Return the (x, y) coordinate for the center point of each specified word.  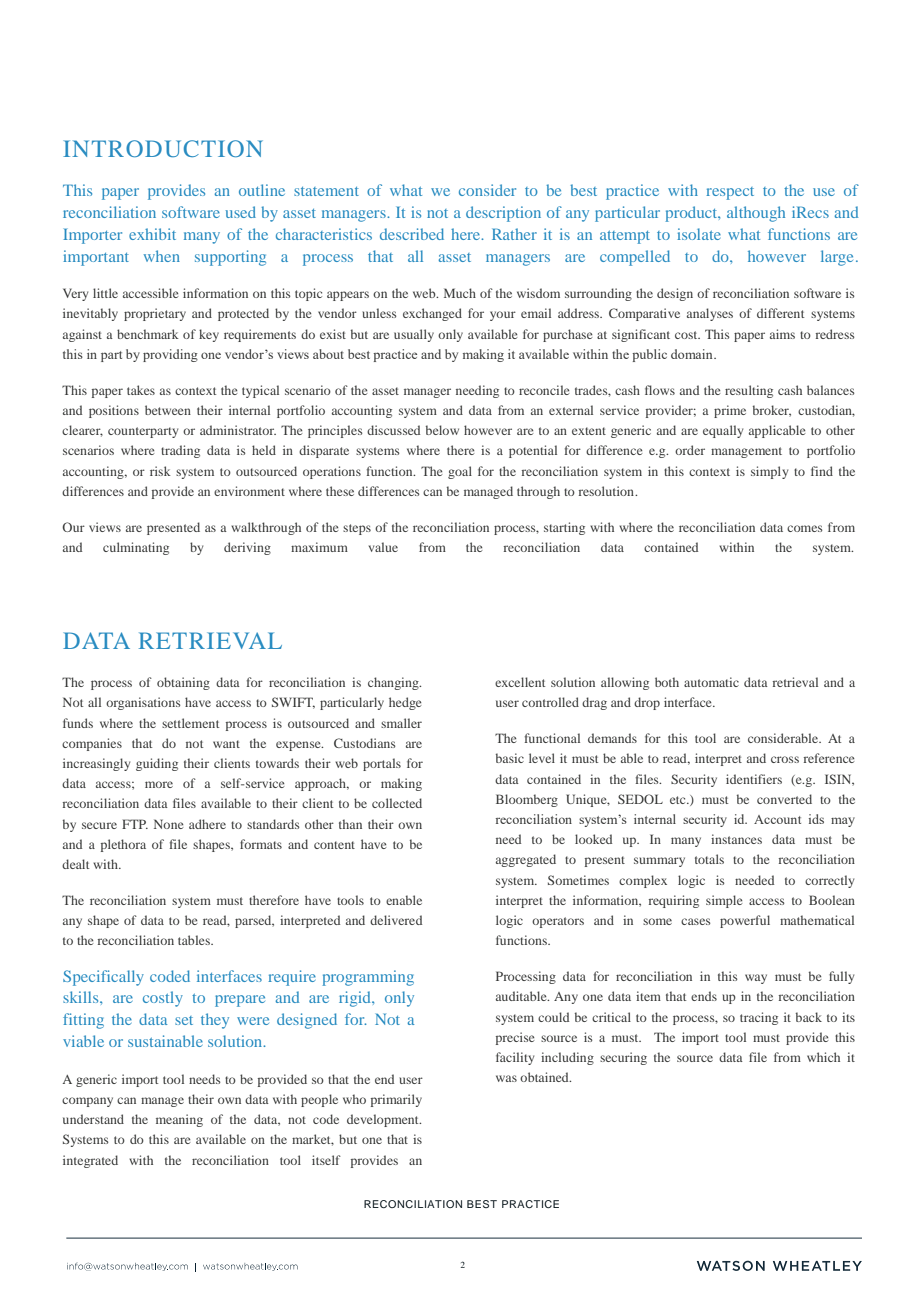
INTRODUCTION (163, 148)
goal (460, 472)
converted (784, 799)
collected (397, 803)
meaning (179, 1120)
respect (730, 193)
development (384, 1120)
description (503, 214)
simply (769, 472)
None (169, 824)
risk (160, 471)
